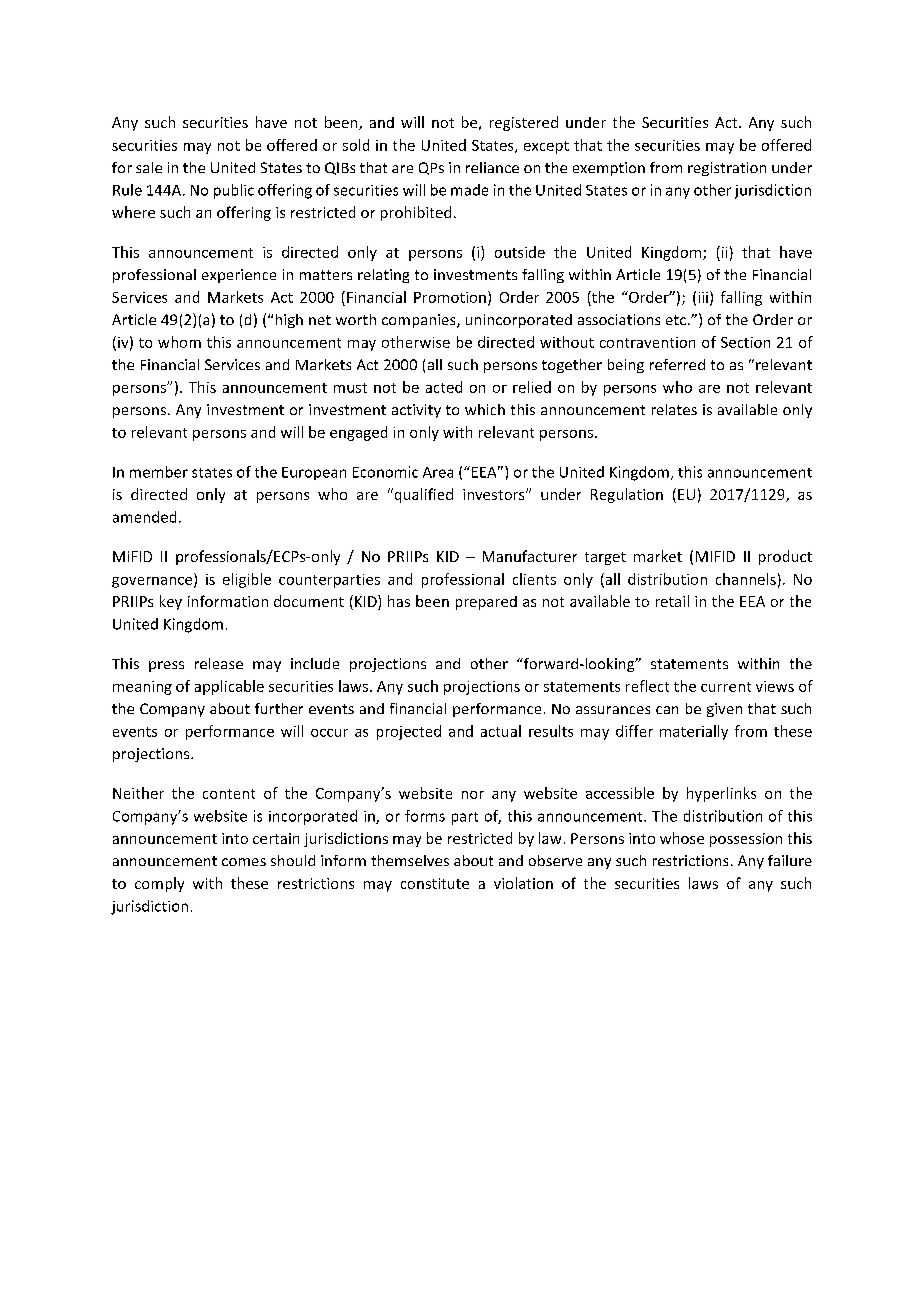 This screenshot has height=1308, width=924. What do you see at coordinates (492, 167) in the screenshot?
I see `reliance` at bounding box center [492, 167].
